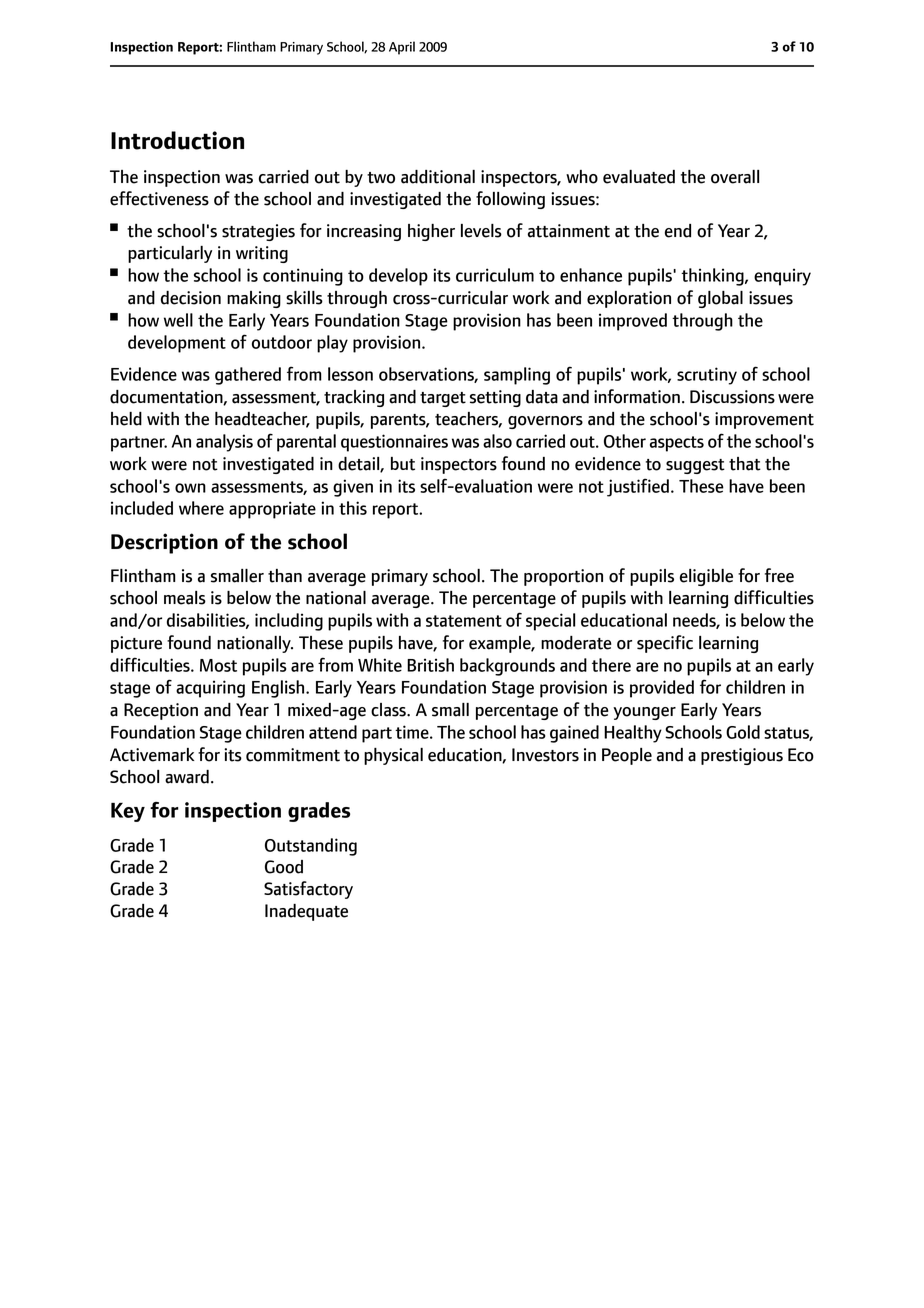 The height and width of the document is (1308, 924). What do you see at coordinates (284, 867) in the document?
I see `Good` at bounding box center [284, 867].
